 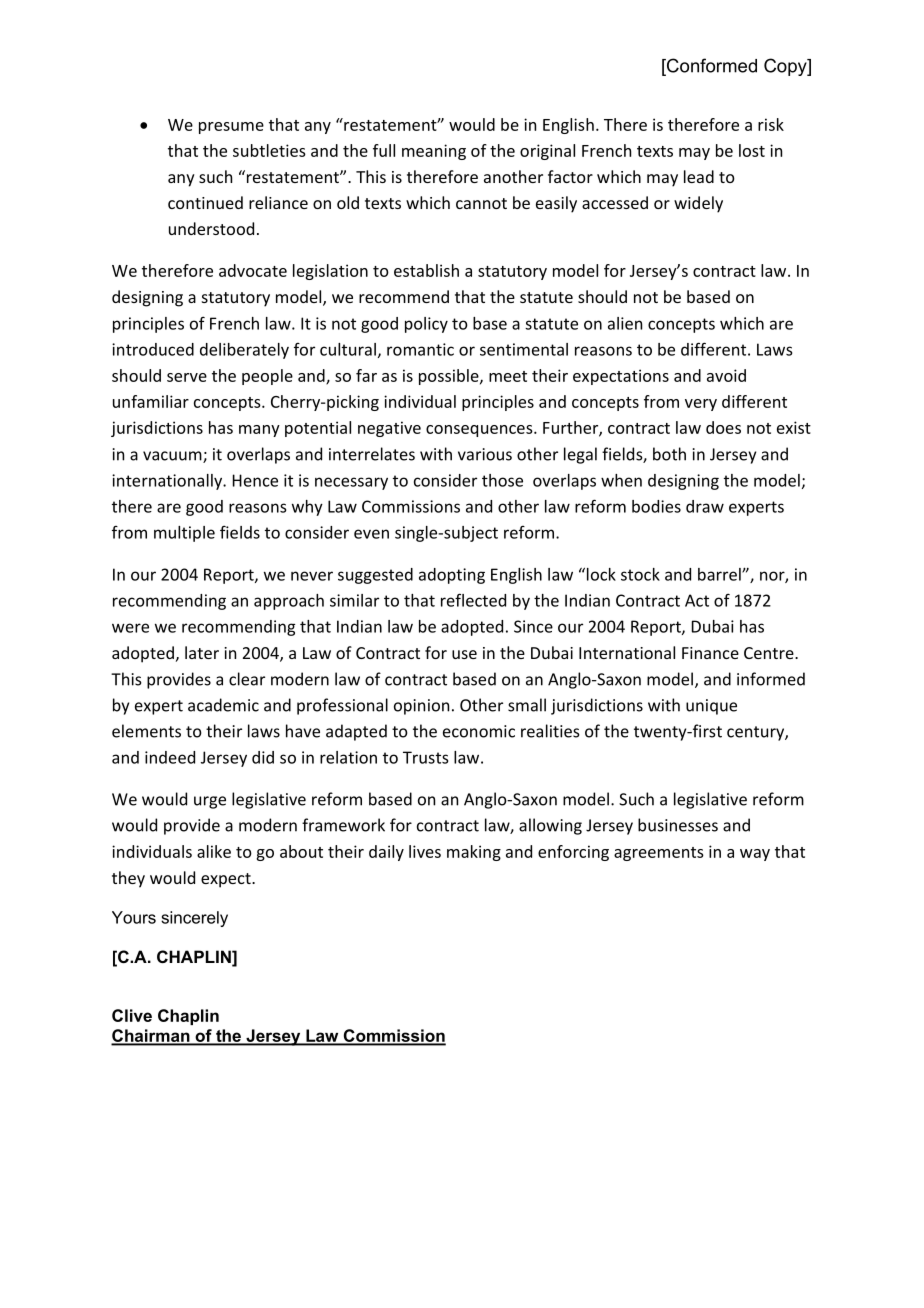 I want to click on economic, so click(x=479, y=731).
